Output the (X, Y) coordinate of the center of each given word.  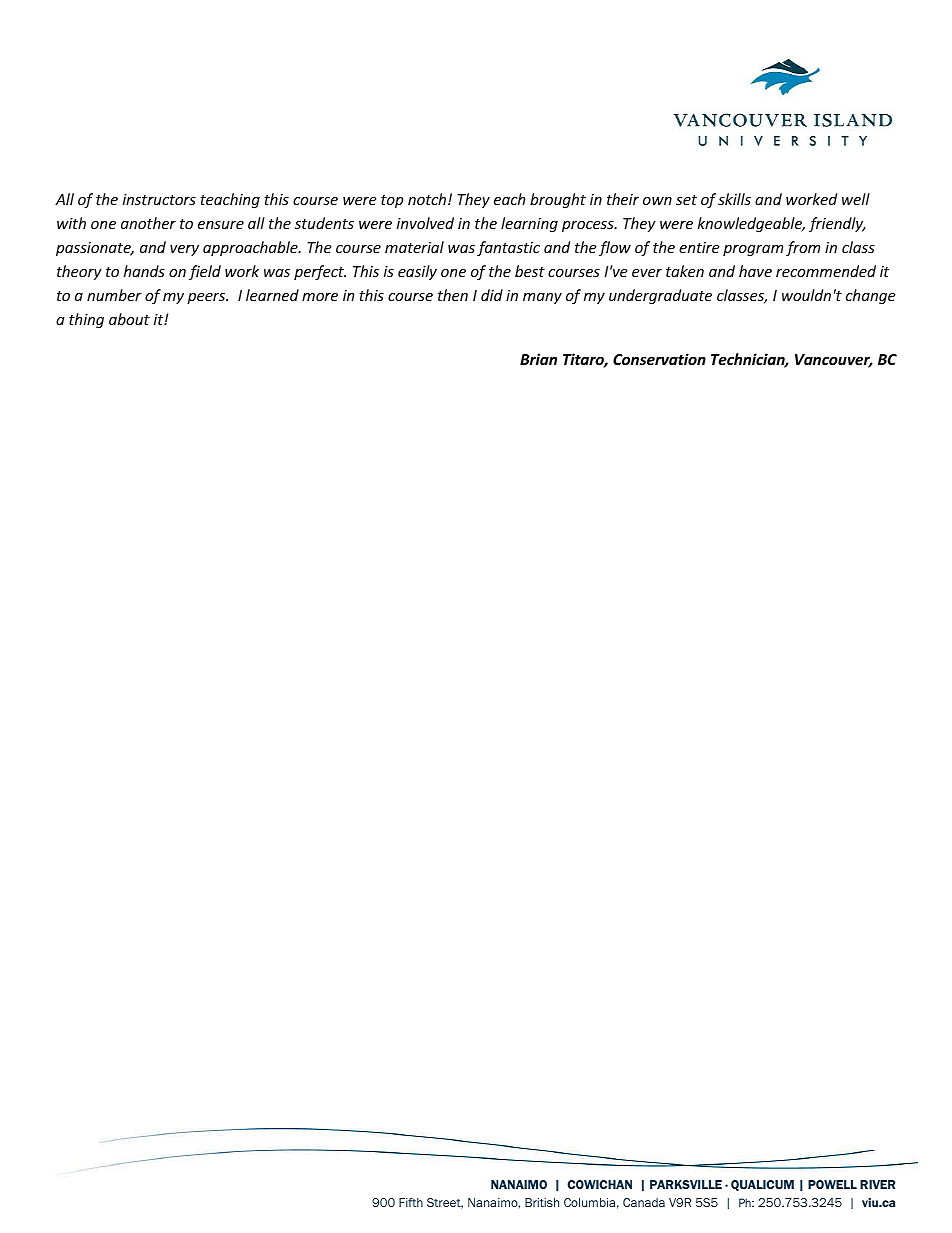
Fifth (411, 1202)
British (542, 1202)
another (148, 223)
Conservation (659, 359)
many (542, 298)
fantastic (508, 248)
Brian (538, 359)
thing (86, 320)
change (870, 296)
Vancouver (834, 361)
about (129, 319)
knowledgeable (751, 224)
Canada (644, 1202)
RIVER (877, 1184)
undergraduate (660, 296)
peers (207, 298)
